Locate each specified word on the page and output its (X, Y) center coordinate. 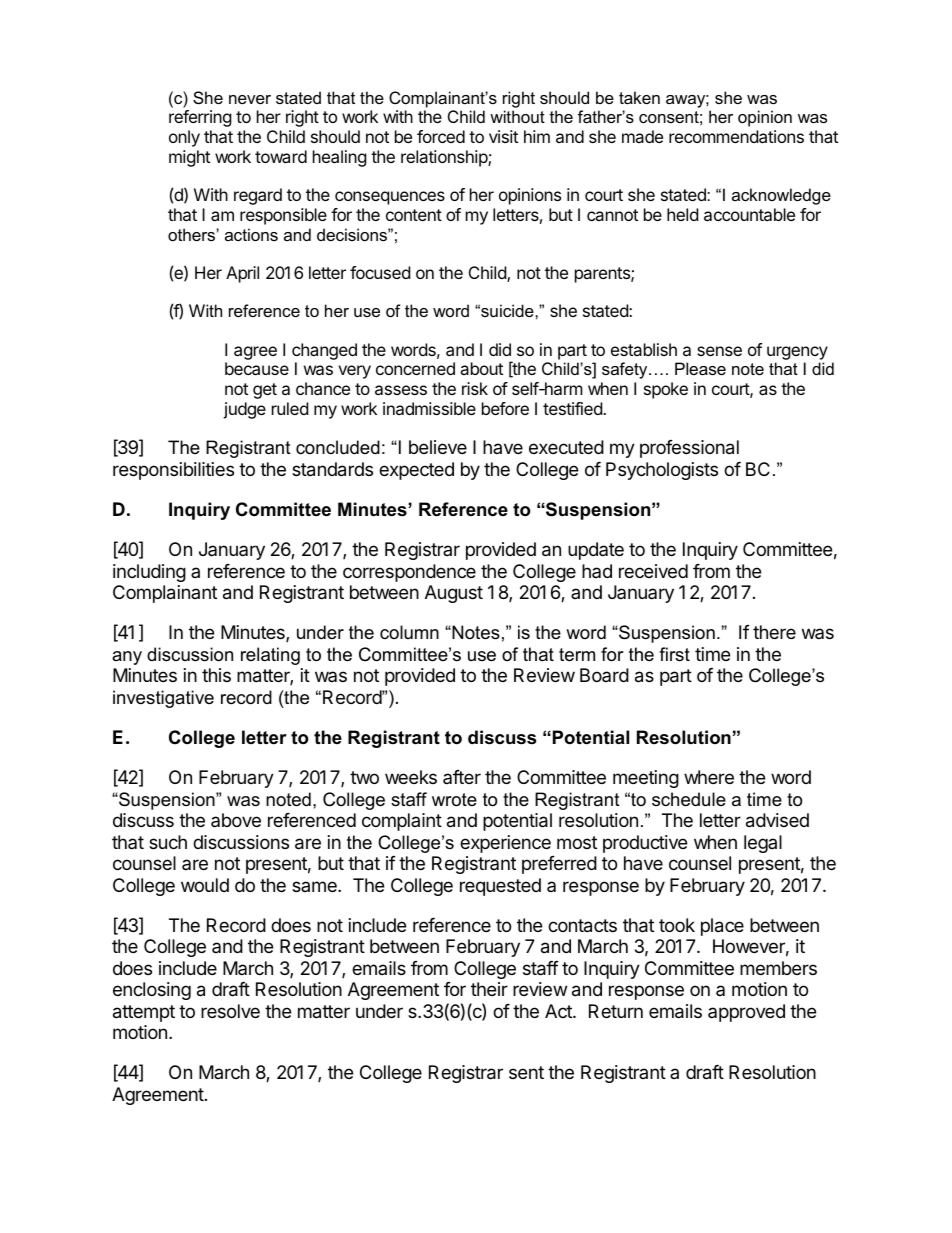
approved (746, 1013)
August (454, 594)
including (149, 573)
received (653, 571)
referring (200, 118)
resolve (230, 1011)
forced (441, 136)
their (489, 989)
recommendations (736, 136)
